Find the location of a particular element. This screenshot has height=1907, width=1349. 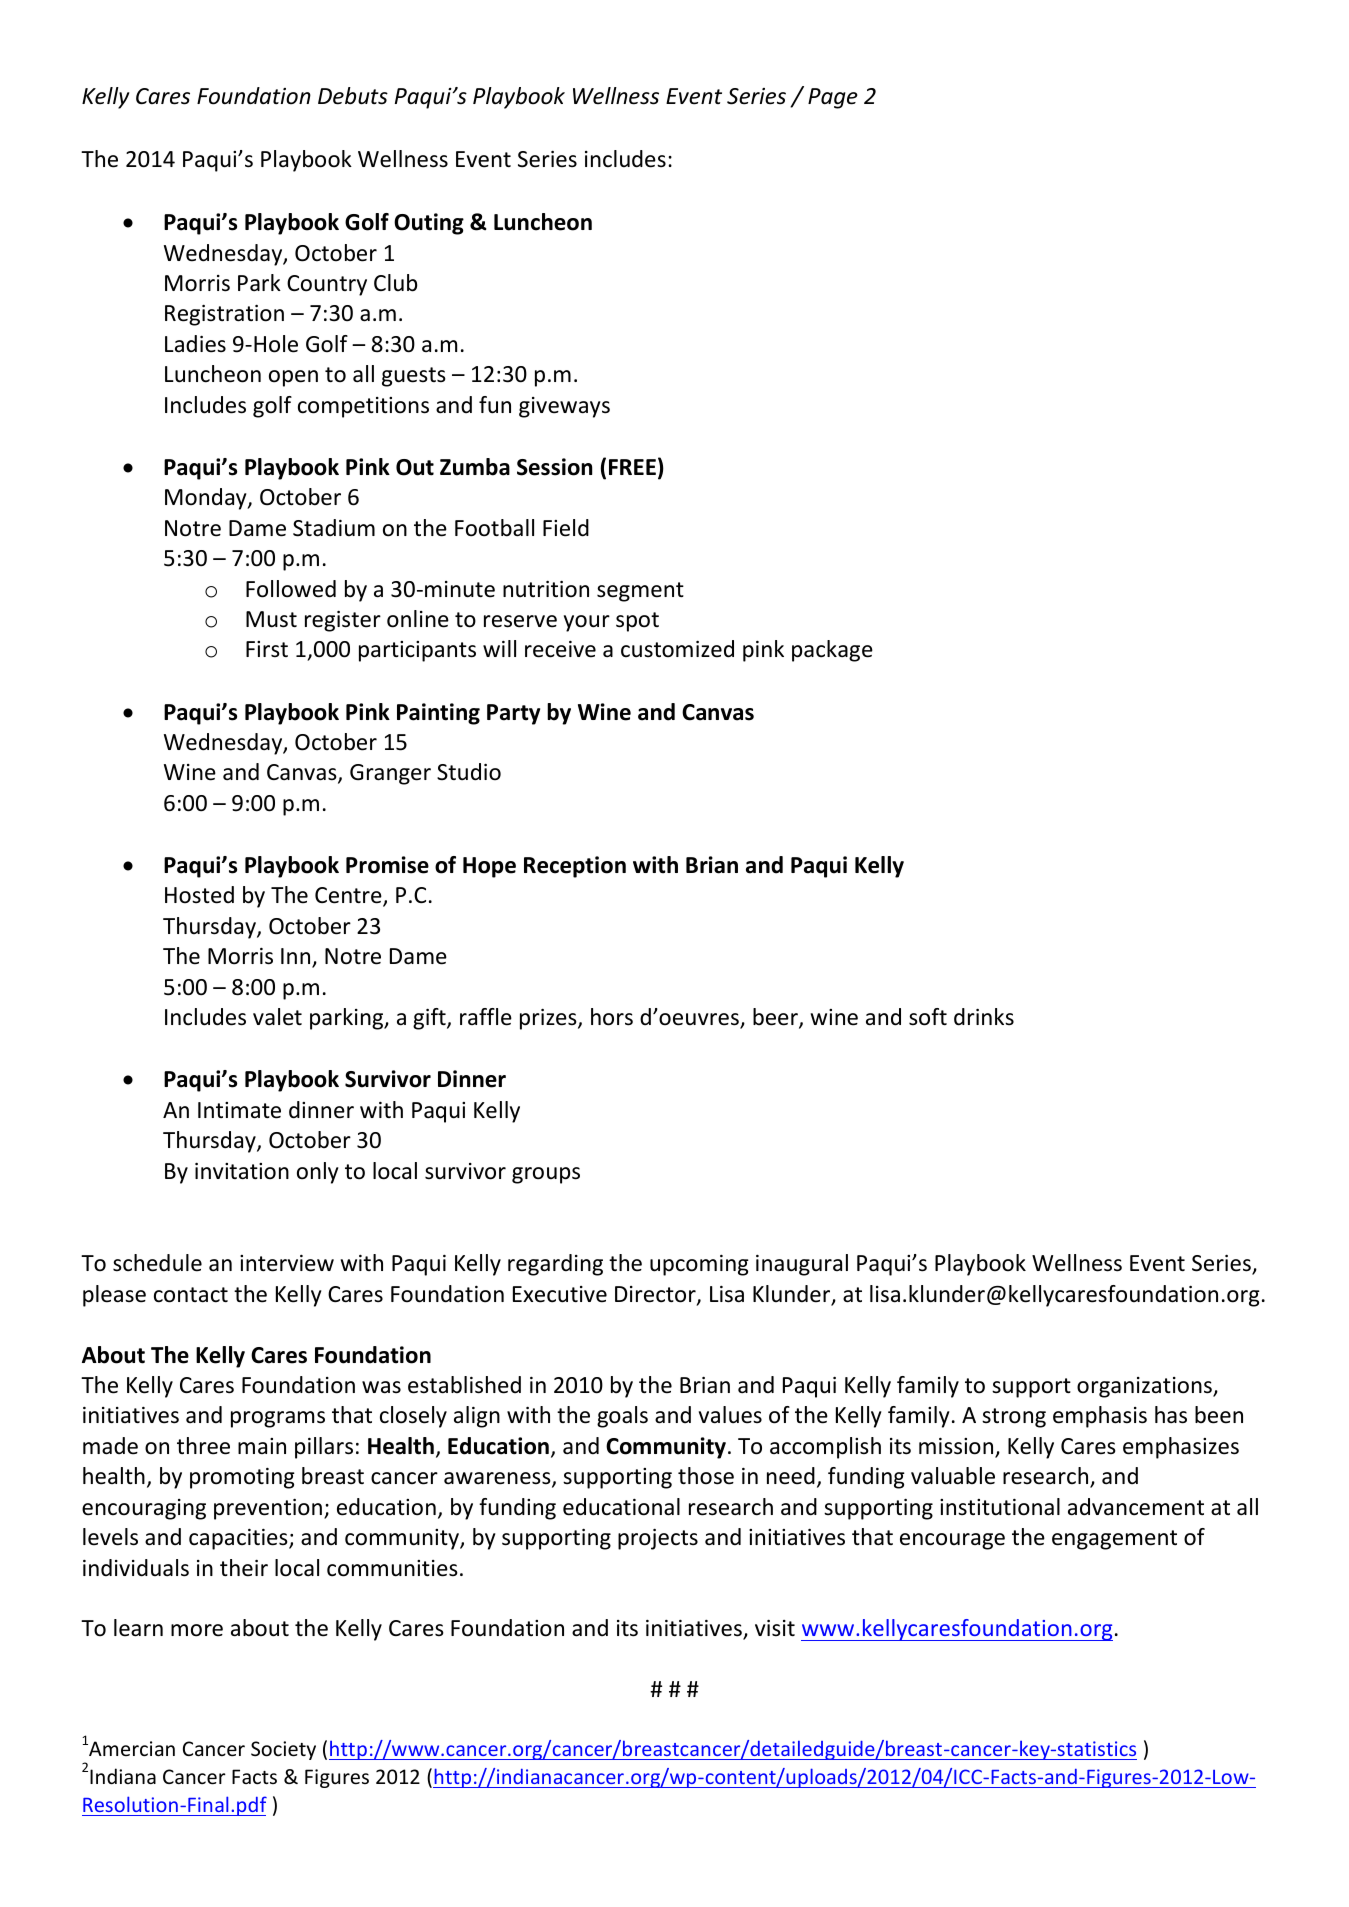

segment is located at coordinates (640, 592).
